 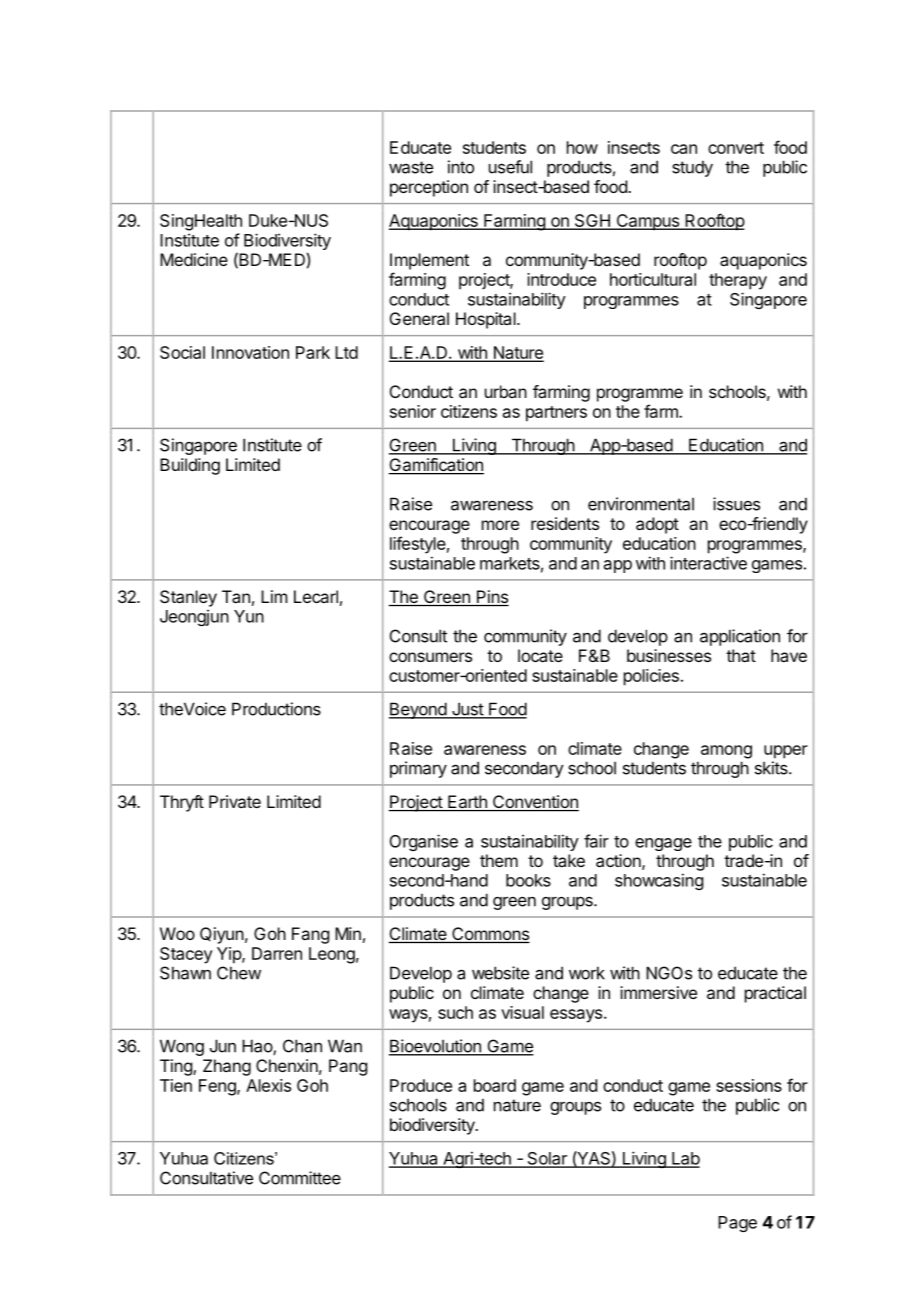 I want to click on into, so click(x=461, y=167).
